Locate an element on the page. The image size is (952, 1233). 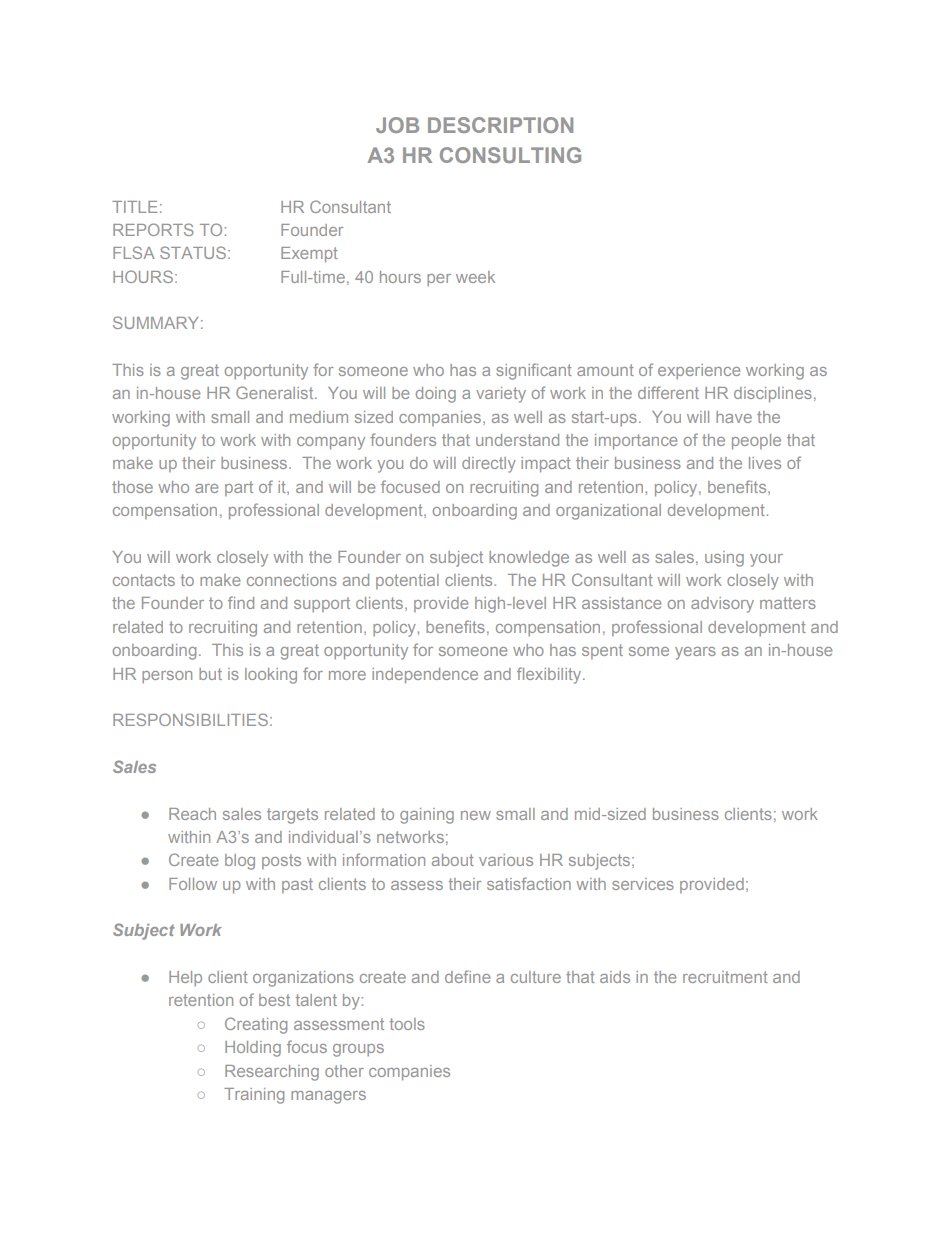
years is located at coordinates (695, 653).
